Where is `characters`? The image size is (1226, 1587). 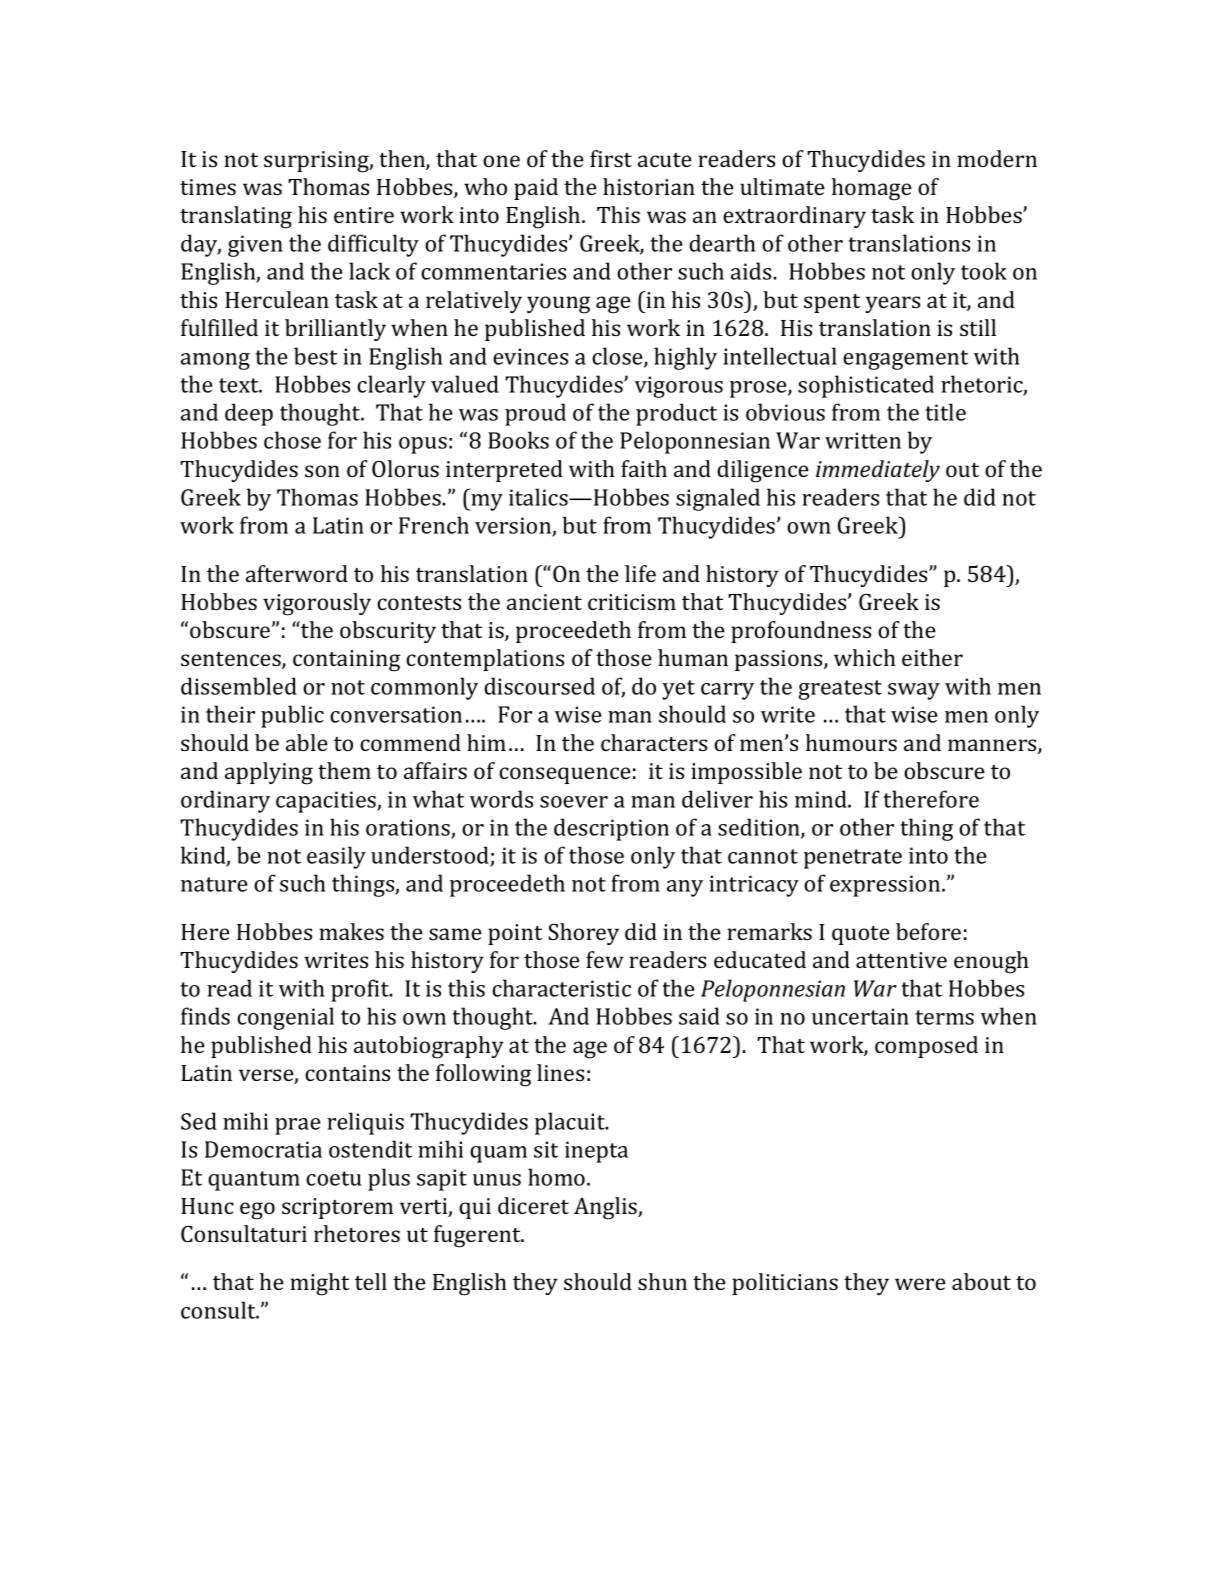
characters is located at coordinates (654, 742).
